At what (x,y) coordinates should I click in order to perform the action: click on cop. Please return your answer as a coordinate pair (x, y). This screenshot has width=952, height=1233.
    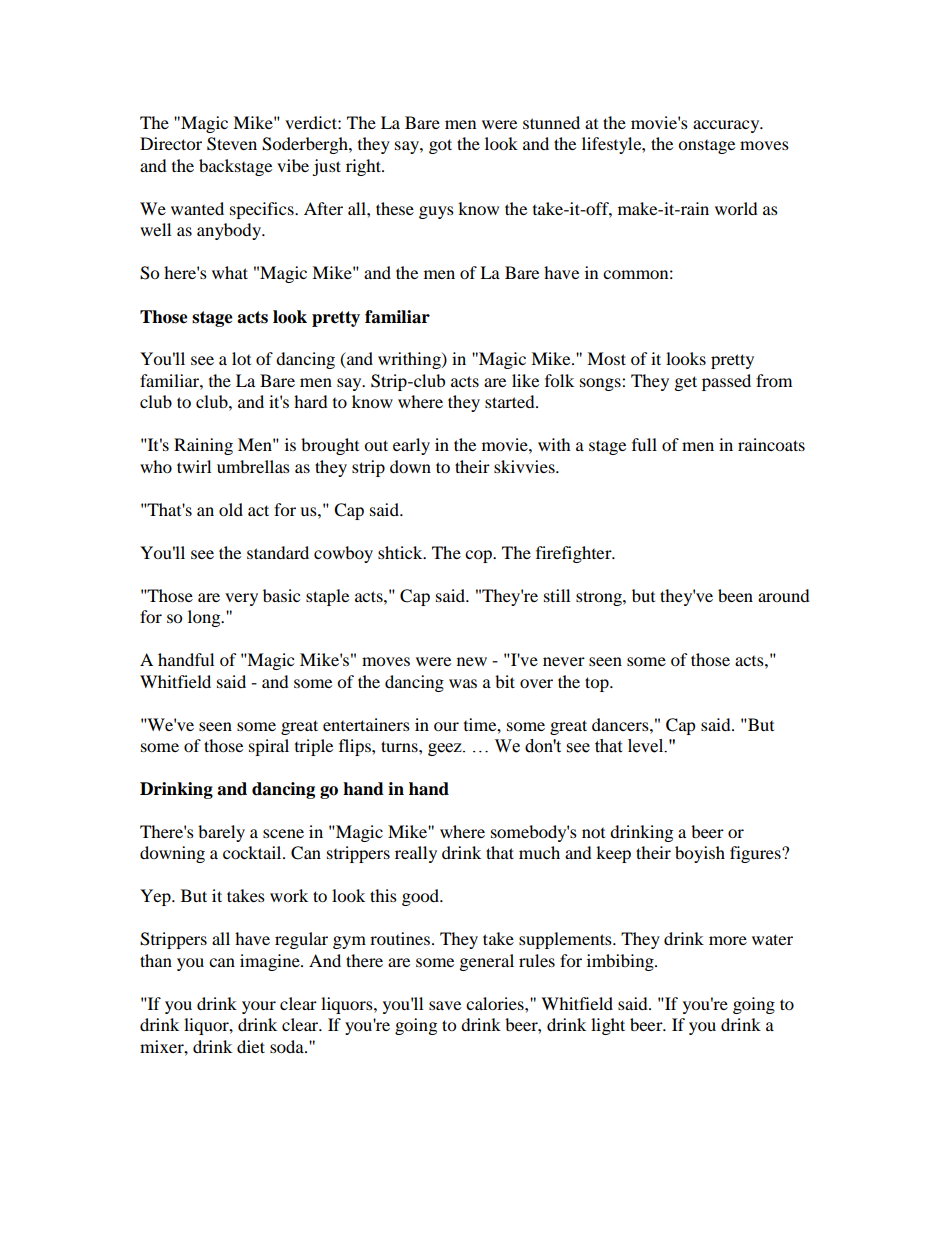
    Looking at the image, I should click on (479, 556).
